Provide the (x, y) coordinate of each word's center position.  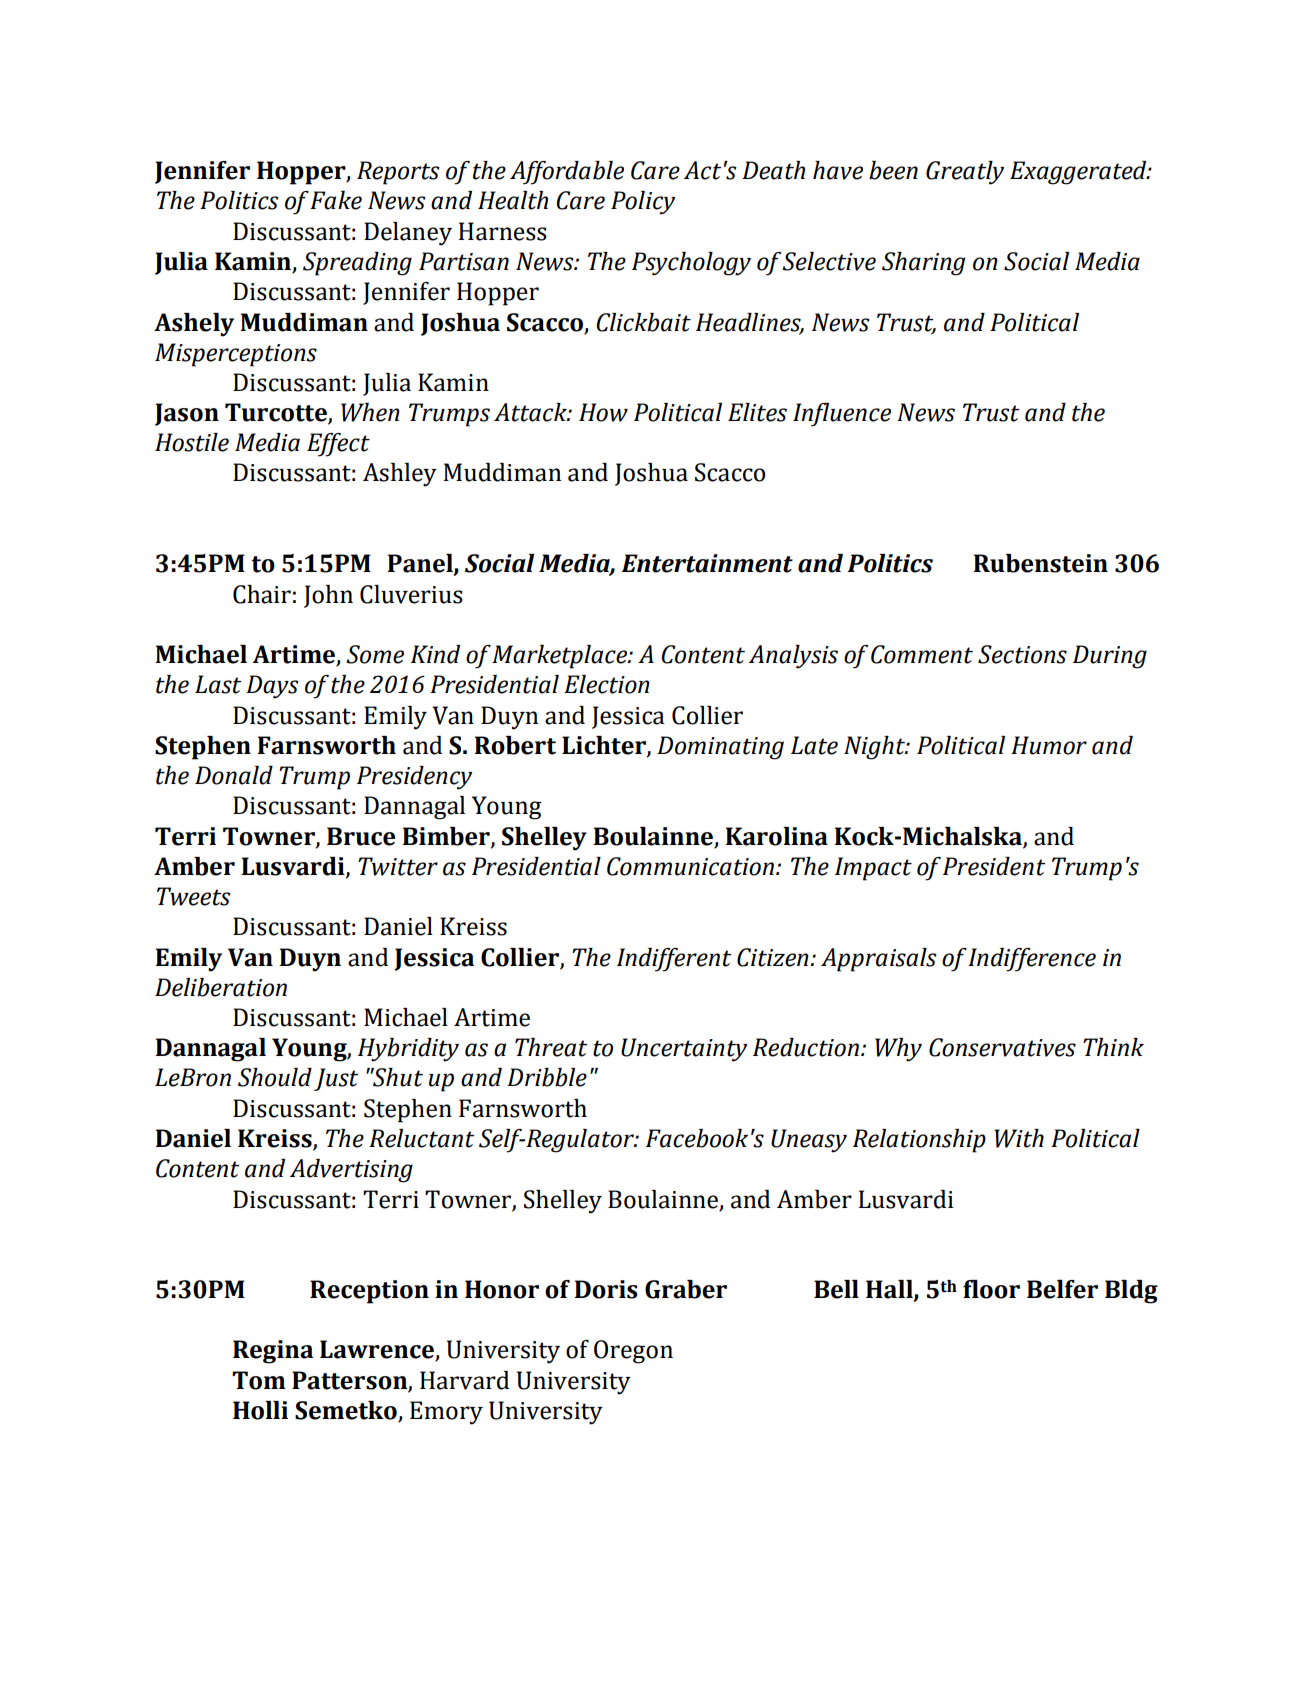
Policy (643, 203)
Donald (234, 775)
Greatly (965, 173)
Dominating (720, 748)
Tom (259, 1380)
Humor (1049, 745)
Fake (336, 200)
